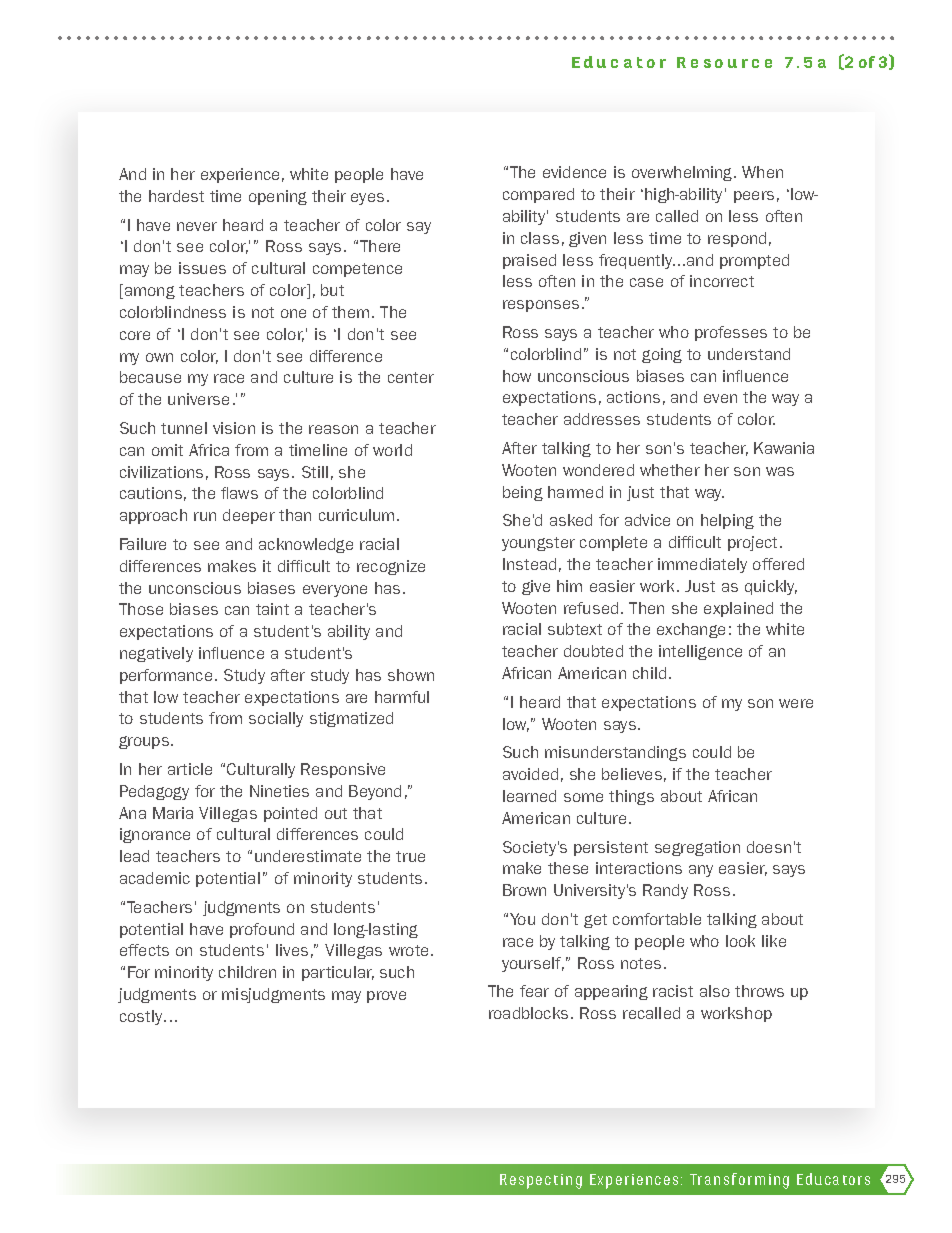 The width and height of the screenshot is (952, 1233). What do you see at coordinates (142, 1017) in the screenshot?
I see `costly` at bounding box center [142, 1017].
